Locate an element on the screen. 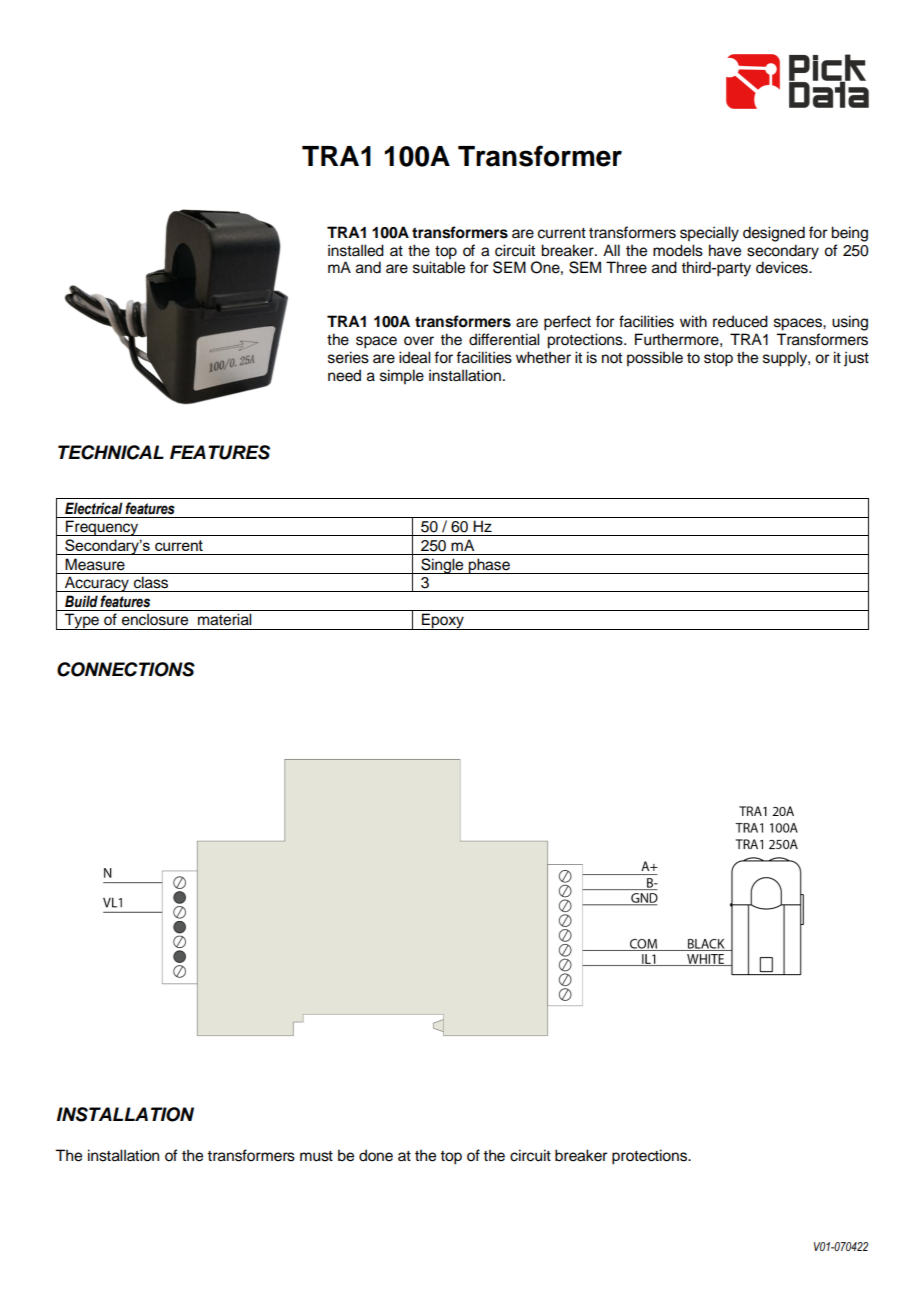 This screenshot has width=924, height=1308. Single is located at coordinates (442, 566).
